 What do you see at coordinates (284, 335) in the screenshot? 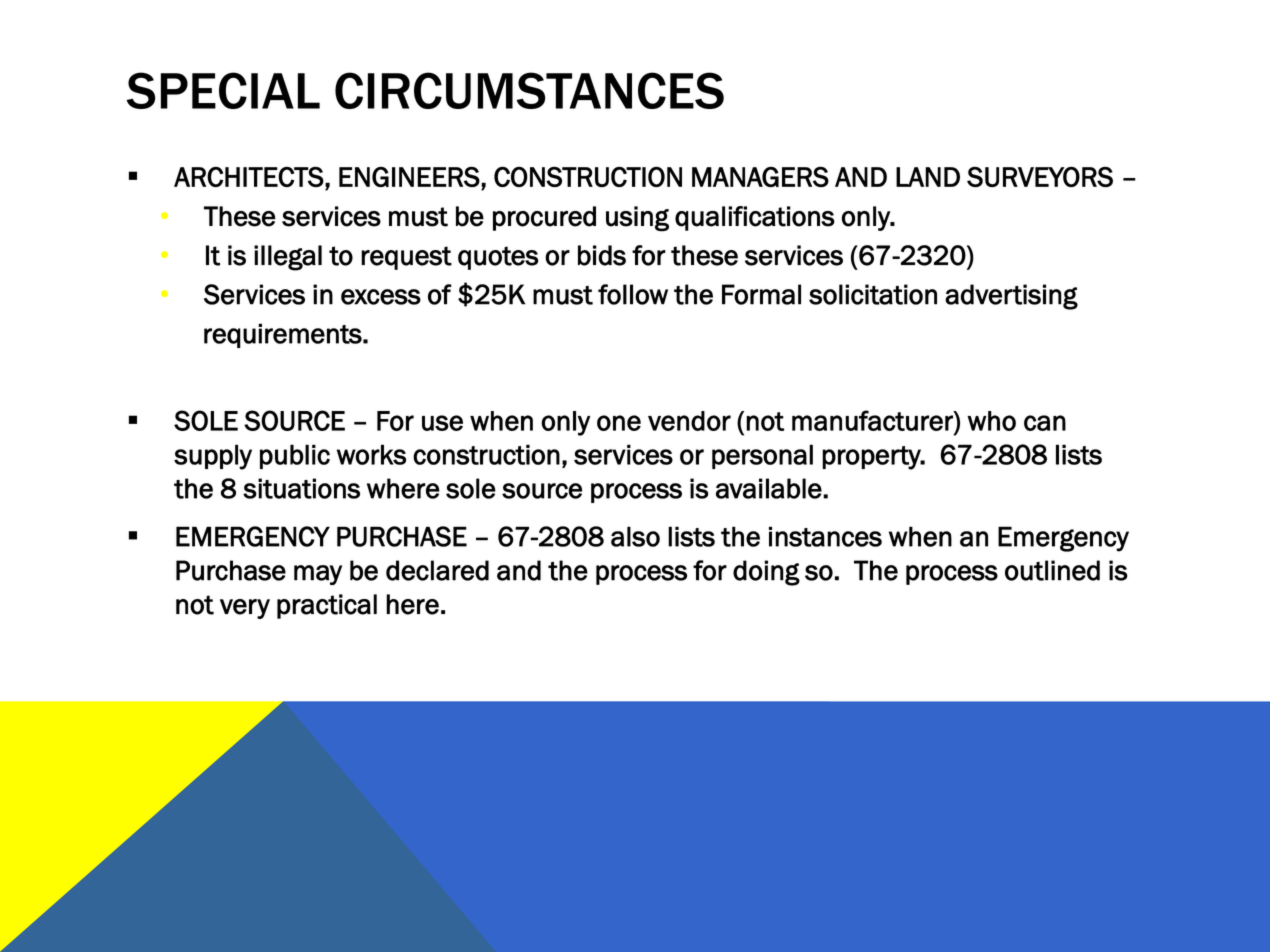
I see `requirements` at bounding box center [284, 335].
